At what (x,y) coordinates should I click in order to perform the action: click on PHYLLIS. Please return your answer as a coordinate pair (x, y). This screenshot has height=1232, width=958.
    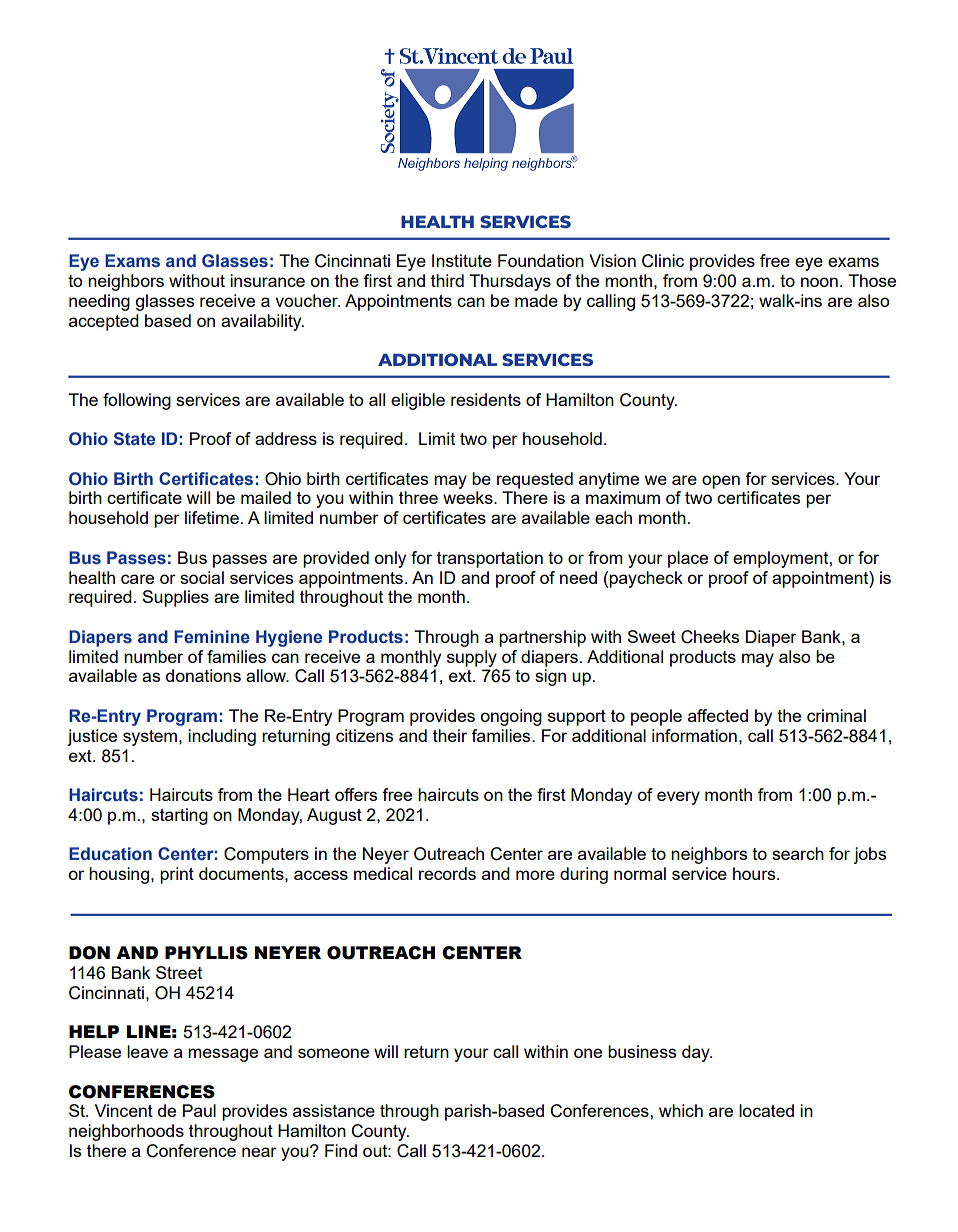
    Looking at the image, I should click on (206, 953).
